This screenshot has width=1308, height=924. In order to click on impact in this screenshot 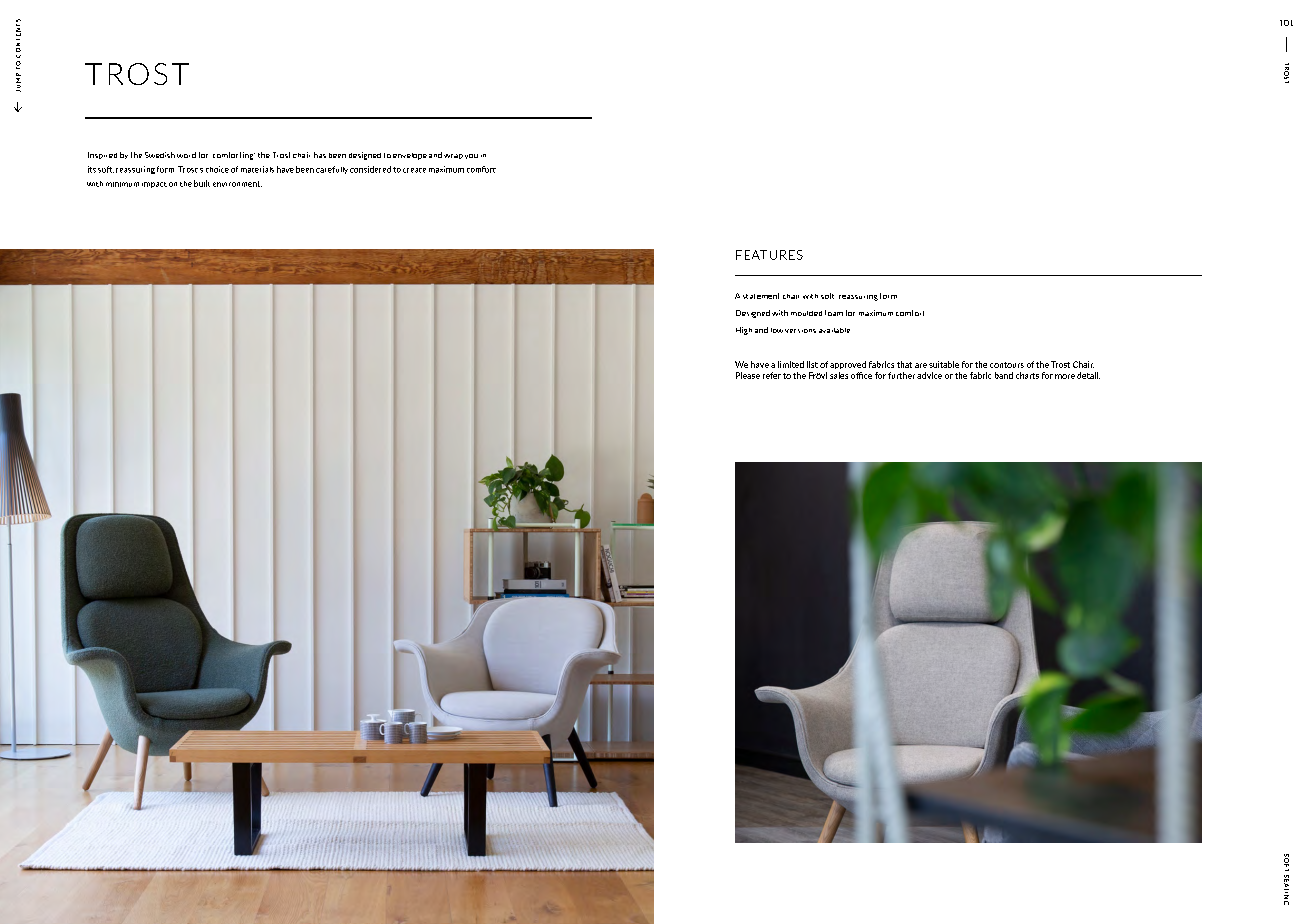, I will do `click(154, 185)`.
